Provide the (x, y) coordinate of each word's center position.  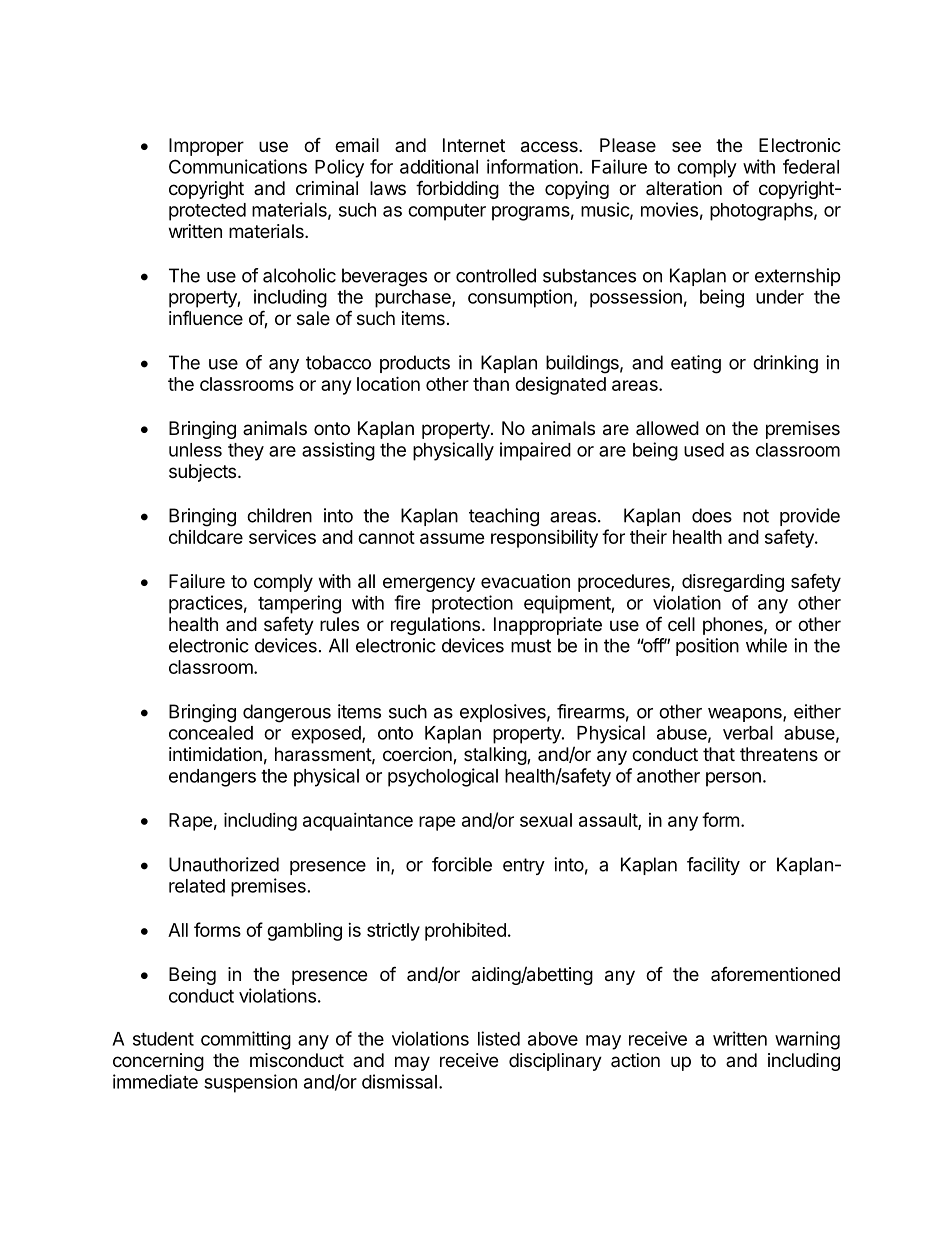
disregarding (733, 583)
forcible (462, 864)
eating (696, 364)
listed (499, 1038)
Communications (238, 166)
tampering (299, 604)
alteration (684, 188)
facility (713, 866)
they (246, 452)
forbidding (457, 189)
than (491, 384)
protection (472, 604)
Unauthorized (224, 864)
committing (246, 1040)
